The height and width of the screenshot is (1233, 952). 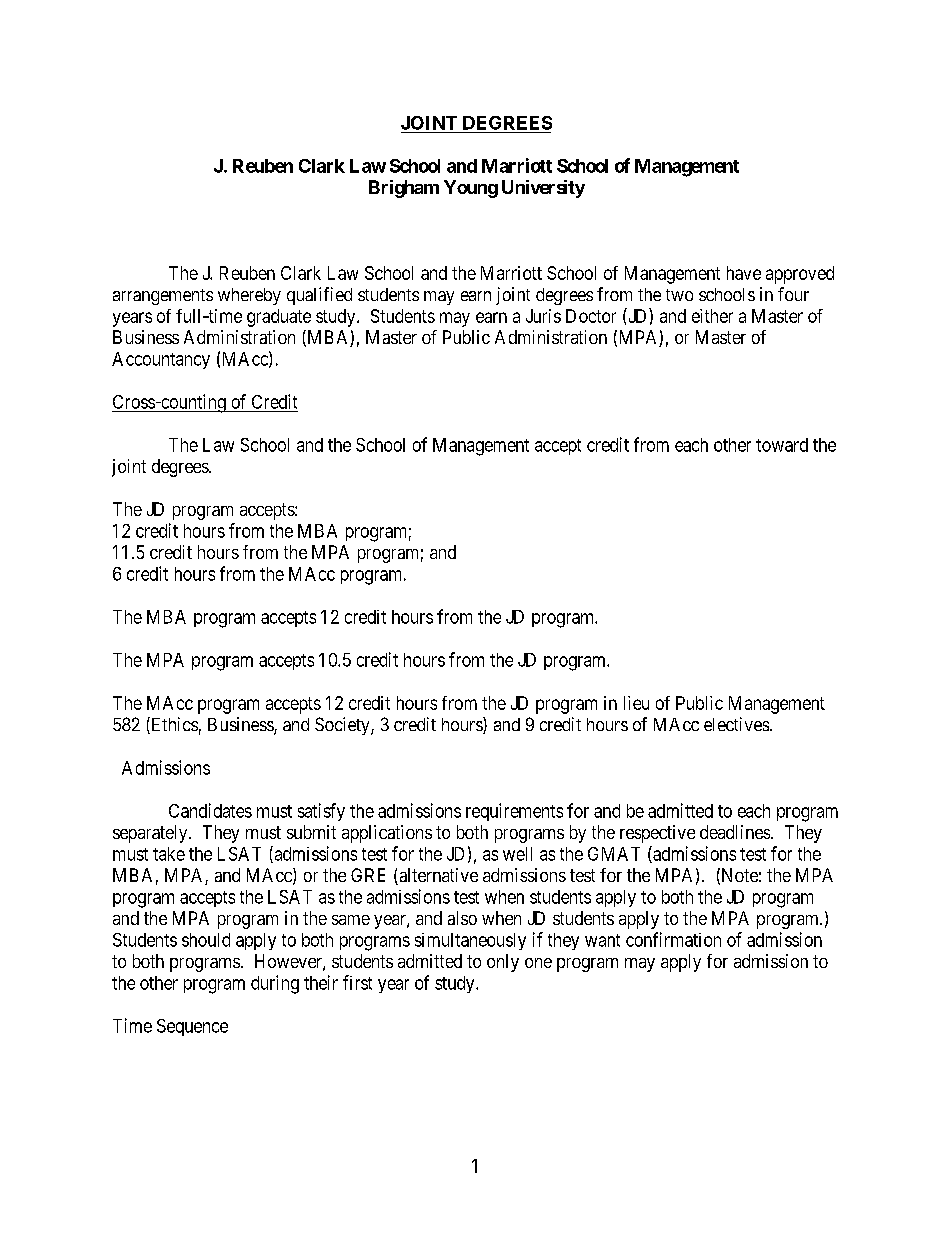 I want to click on Accountancy, so click(x=161, y=360).
